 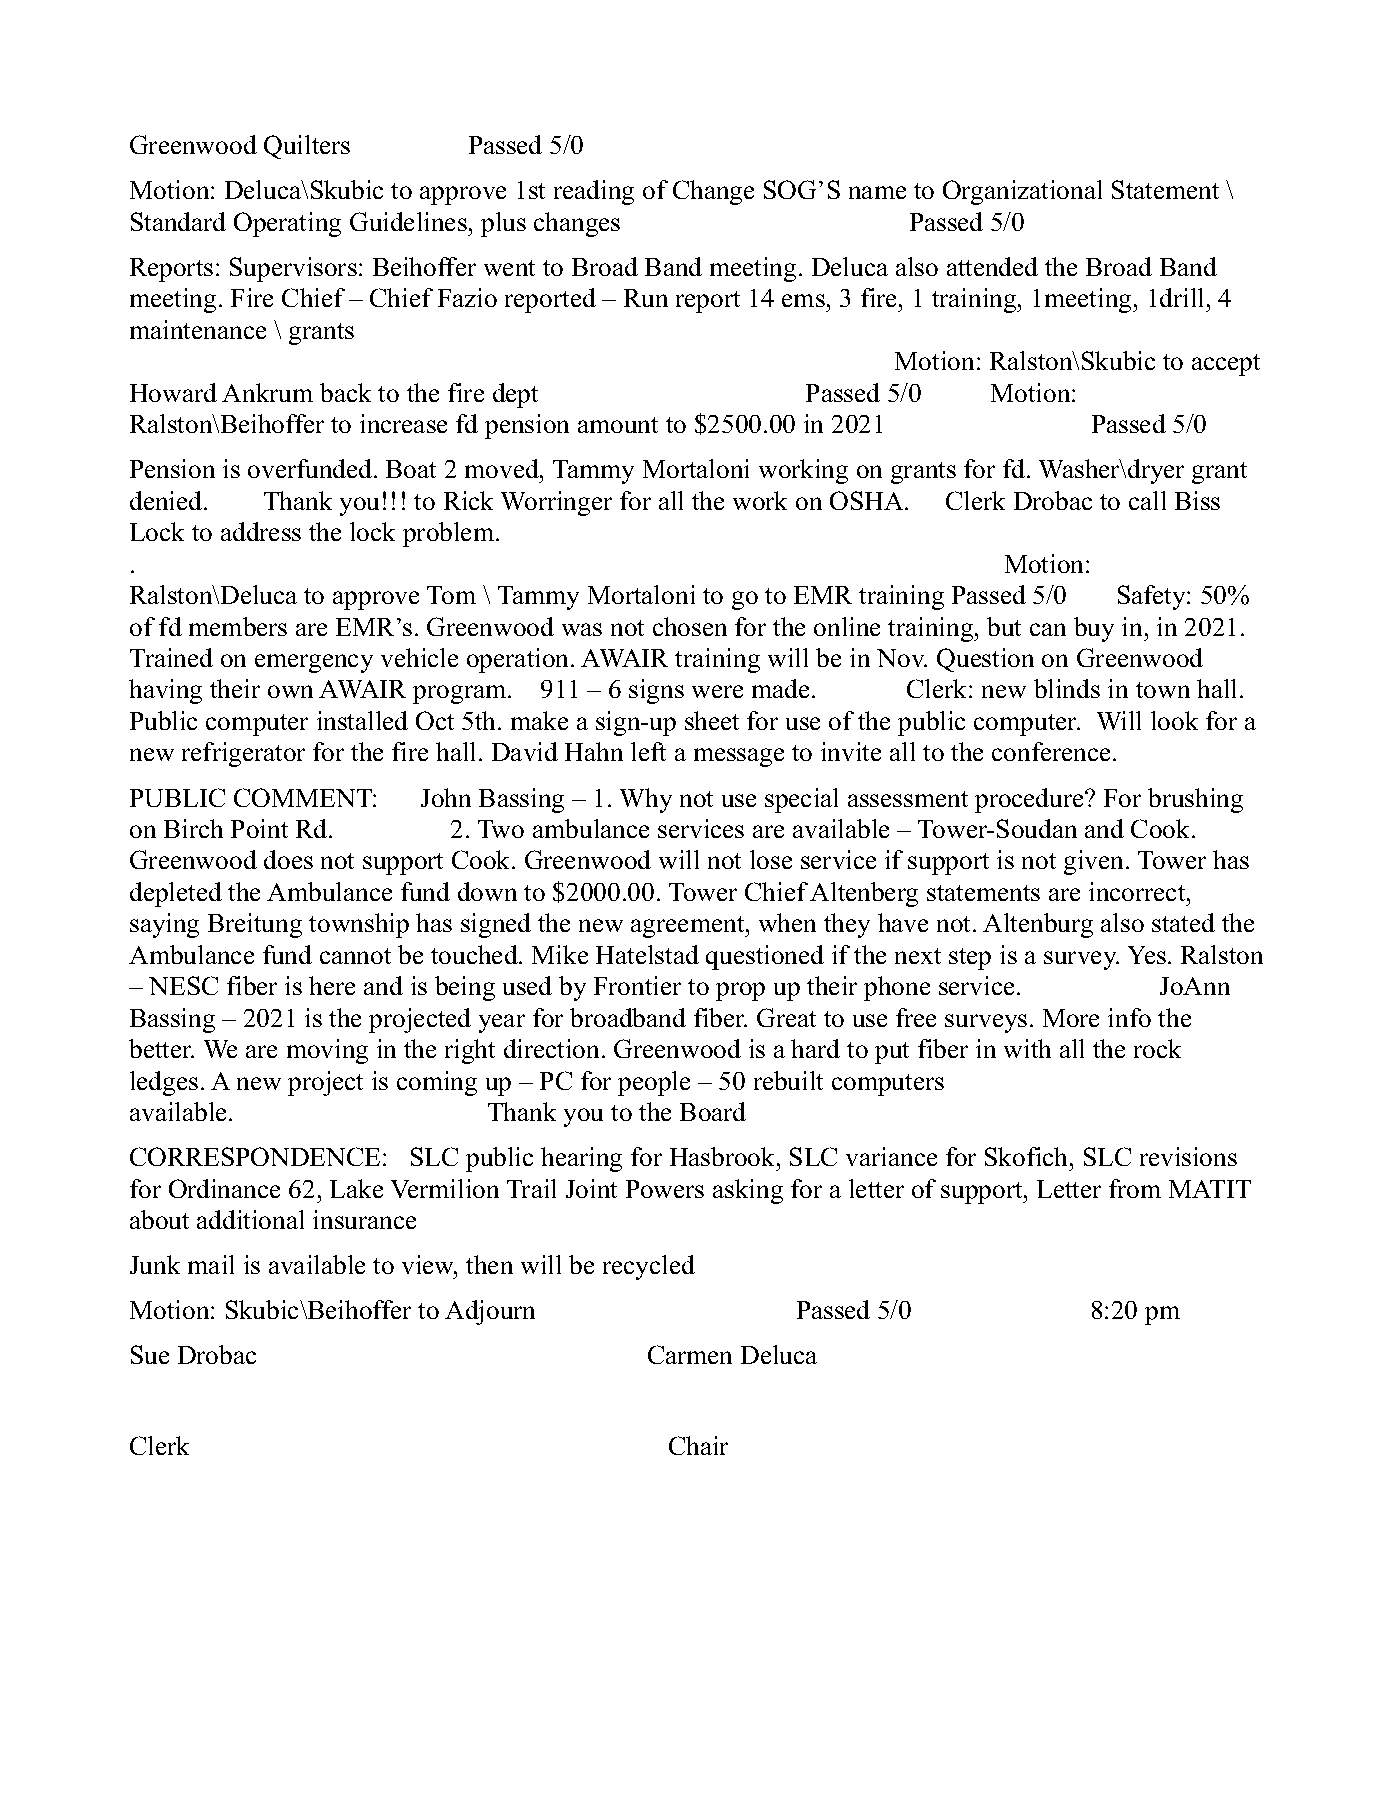 I want to click on members, so click(x=238, y=626).
